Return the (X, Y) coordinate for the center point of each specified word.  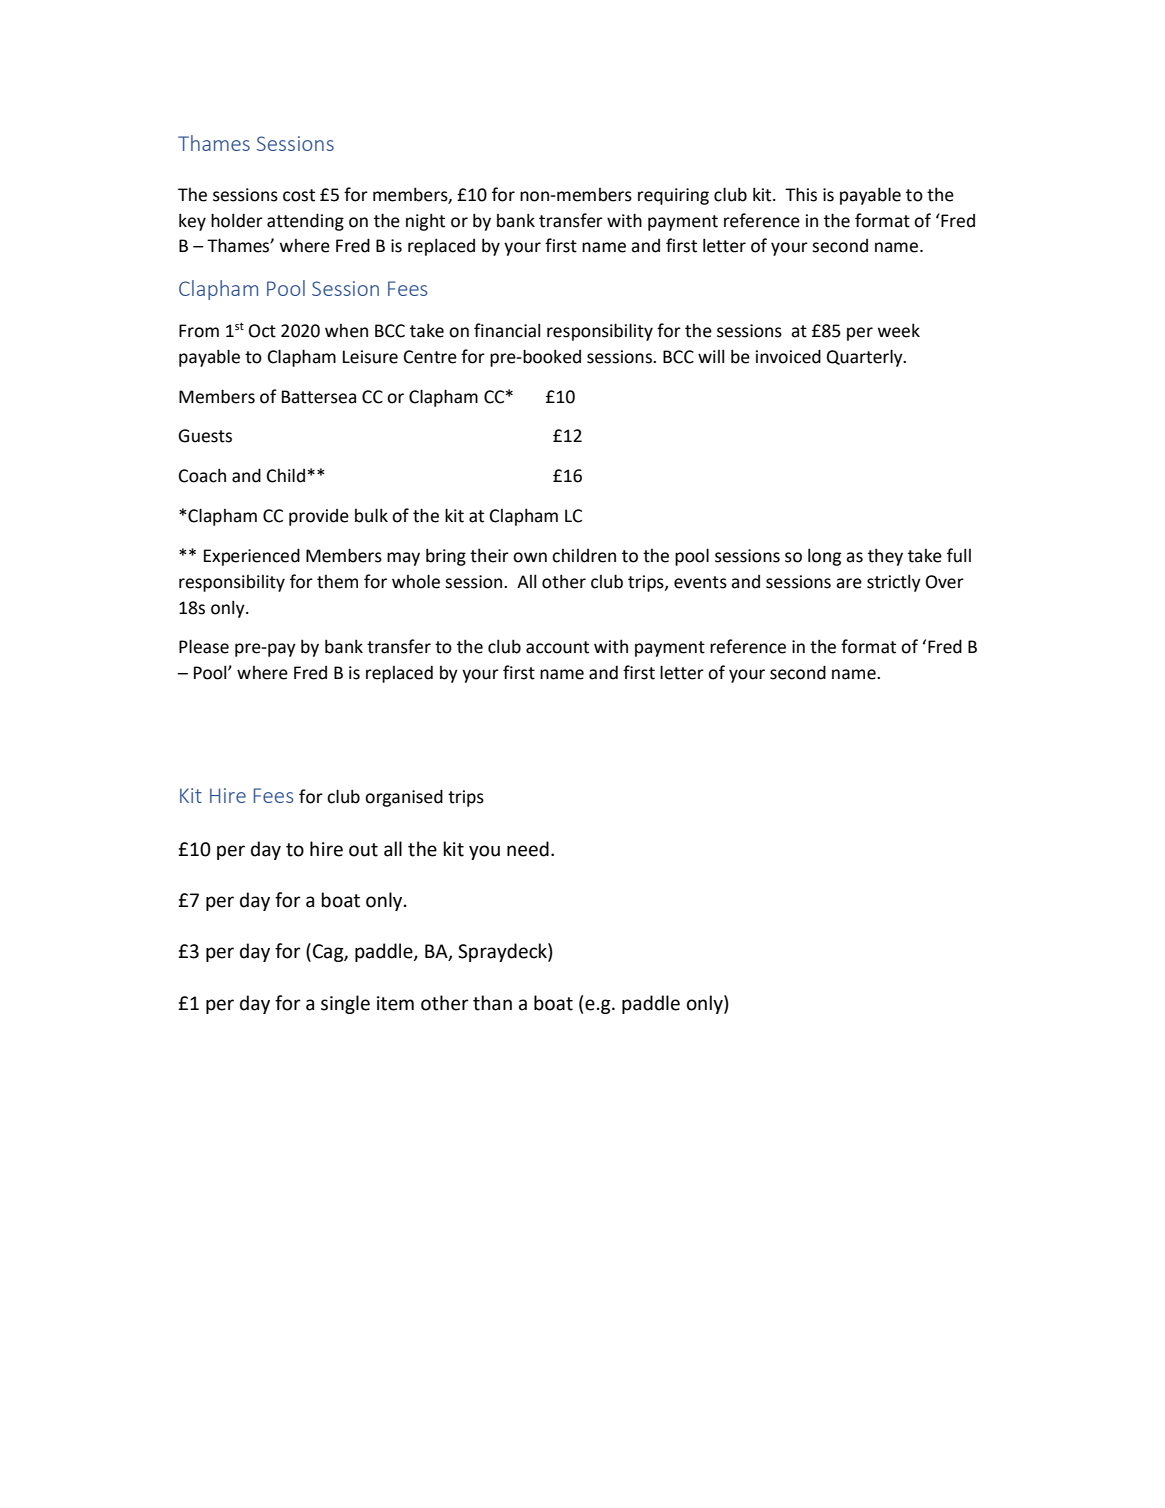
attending (305, 222)
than (492, 1003)
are (849, 583)
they (885, 557)
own (530, 557)
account (557, 647)
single (345, 1004)
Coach (202, 475)
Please (204, 646)
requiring (673, 196)
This (801, 194)
